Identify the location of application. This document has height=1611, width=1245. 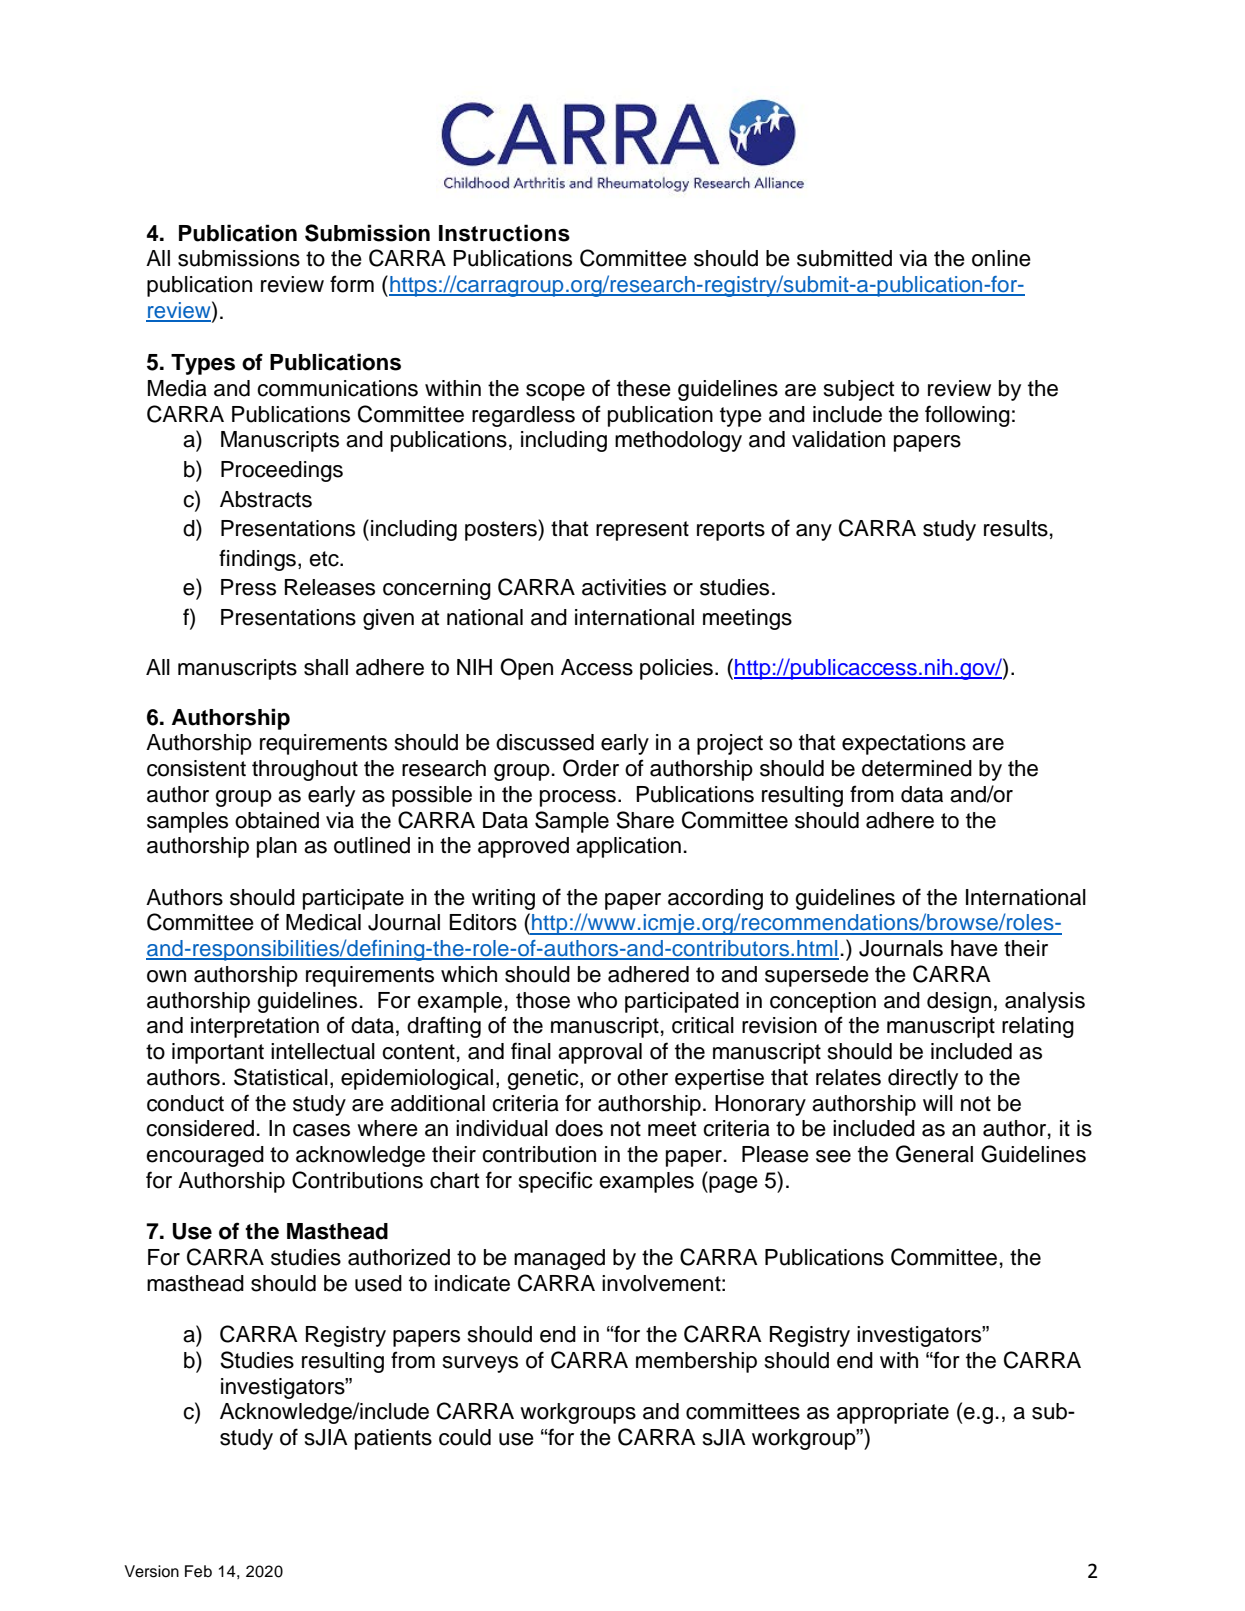
(628, 847).
